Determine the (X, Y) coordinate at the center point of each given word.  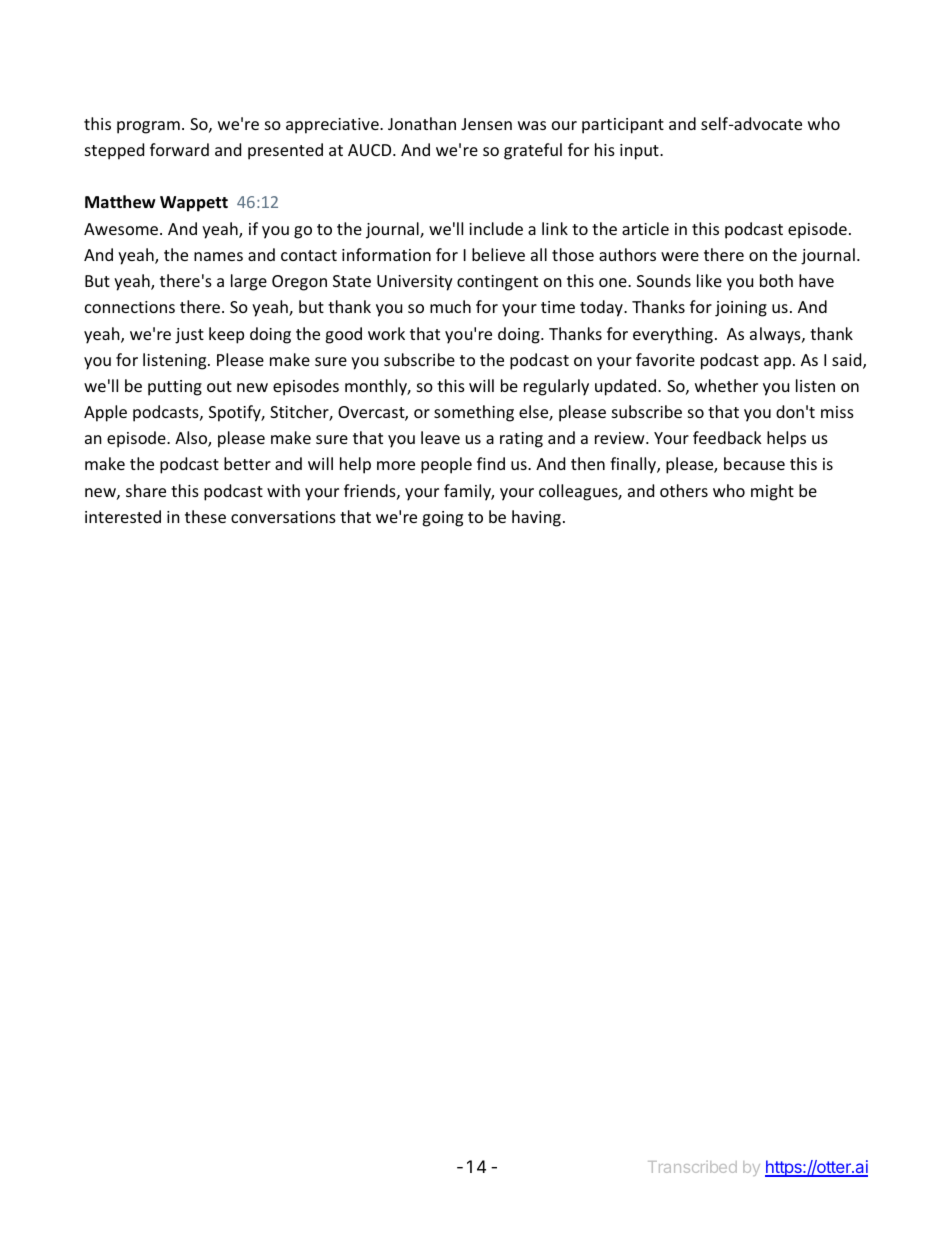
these (205, 516)
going (442, 519)
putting (175, 388)
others (684, 490)
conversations (283, 517)
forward (179, 149)
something (474, 413)
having (536, 518)
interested (123, 516)
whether (726, 385)
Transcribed (692, 1167)
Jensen (486, 124)
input (640, 152)
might (772, 492)
